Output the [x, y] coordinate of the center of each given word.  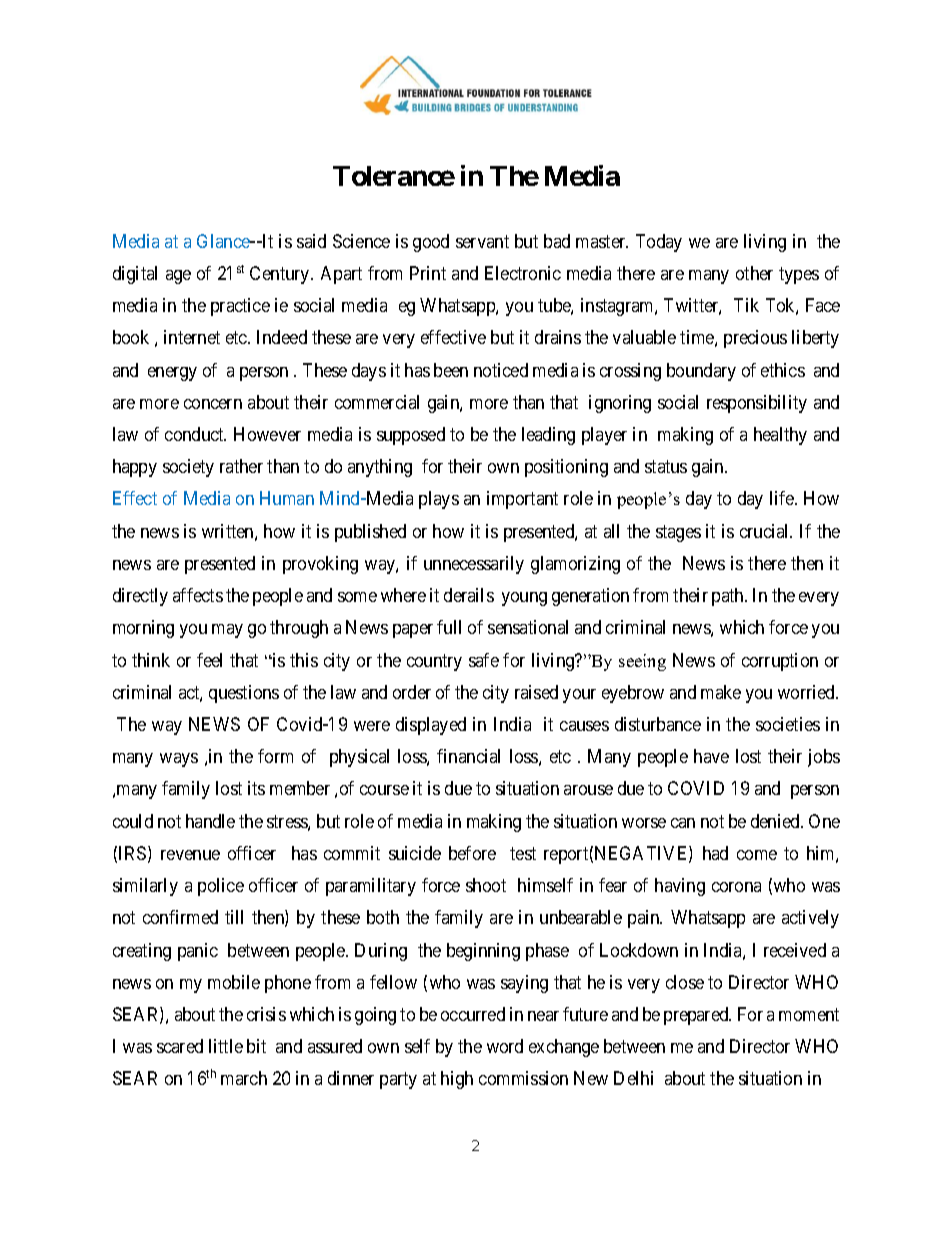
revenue [190, 855]
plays [439, 500]
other [754, 273]
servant [482, 241]
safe [484, 660]
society [188, 468]
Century [281, 275]
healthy [780, 436]
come [757, 855]
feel [209, 660]
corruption [780, 662]
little [226, 1046]
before [472, 853]
